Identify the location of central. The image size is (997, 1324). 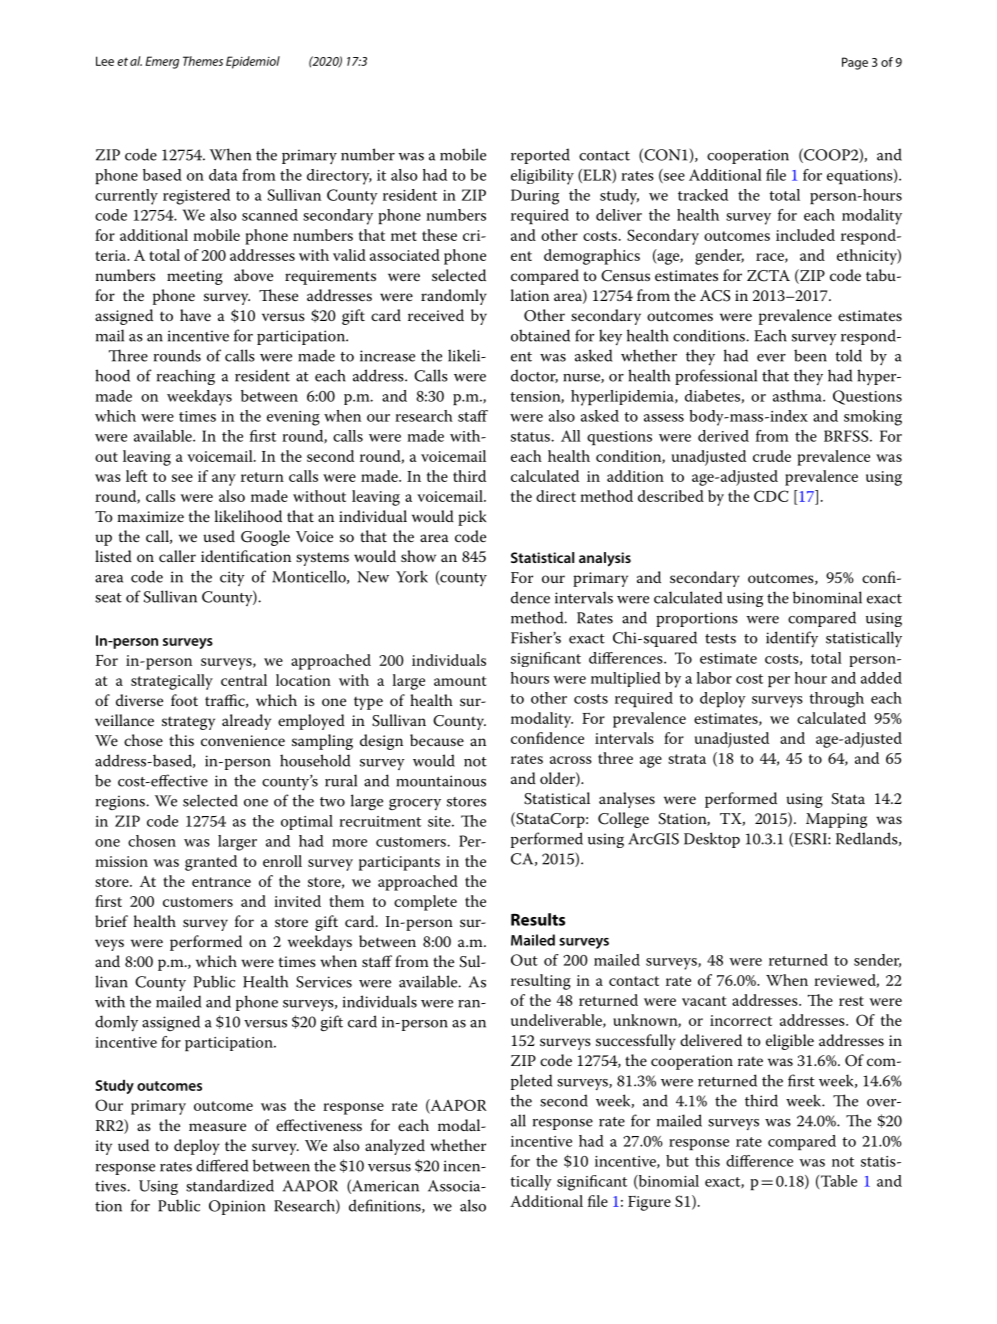
(244, 680).
